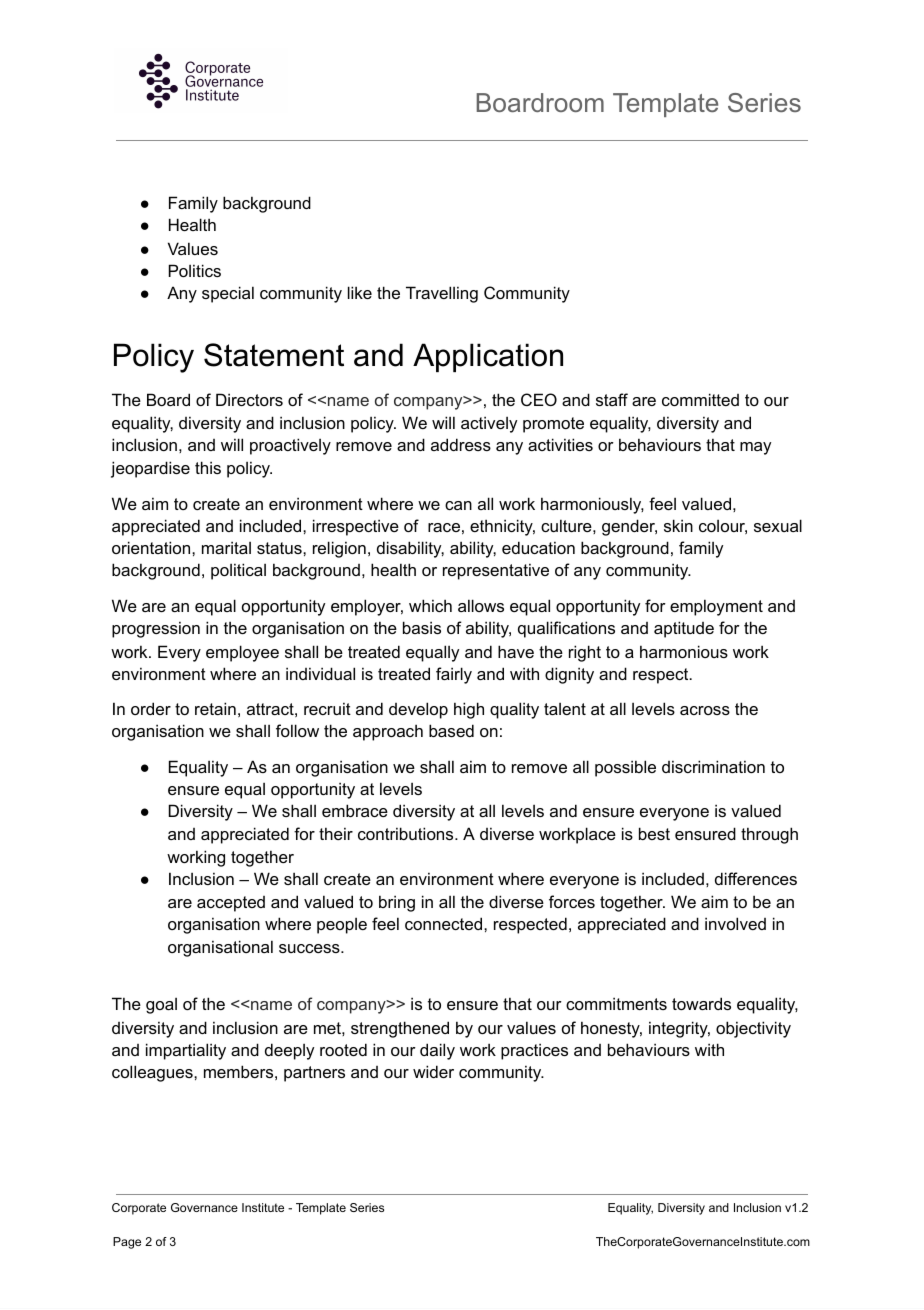  What do you see at coordinates (238, 571) in the screenshot?
I see `political` at bounding box center [238, 571].
